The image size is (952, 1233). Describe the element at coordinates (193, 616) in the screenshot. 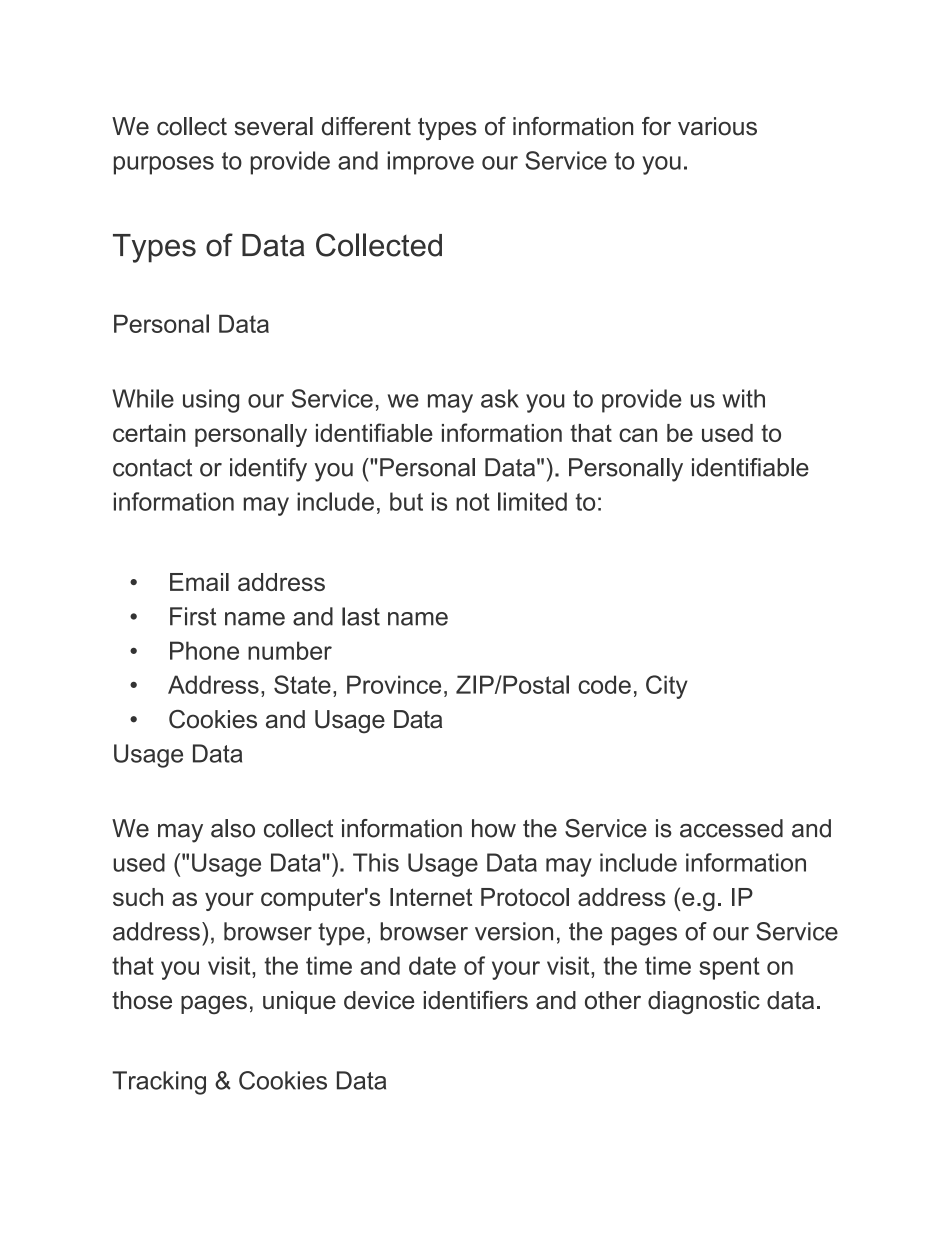

I see `First` at that location.
